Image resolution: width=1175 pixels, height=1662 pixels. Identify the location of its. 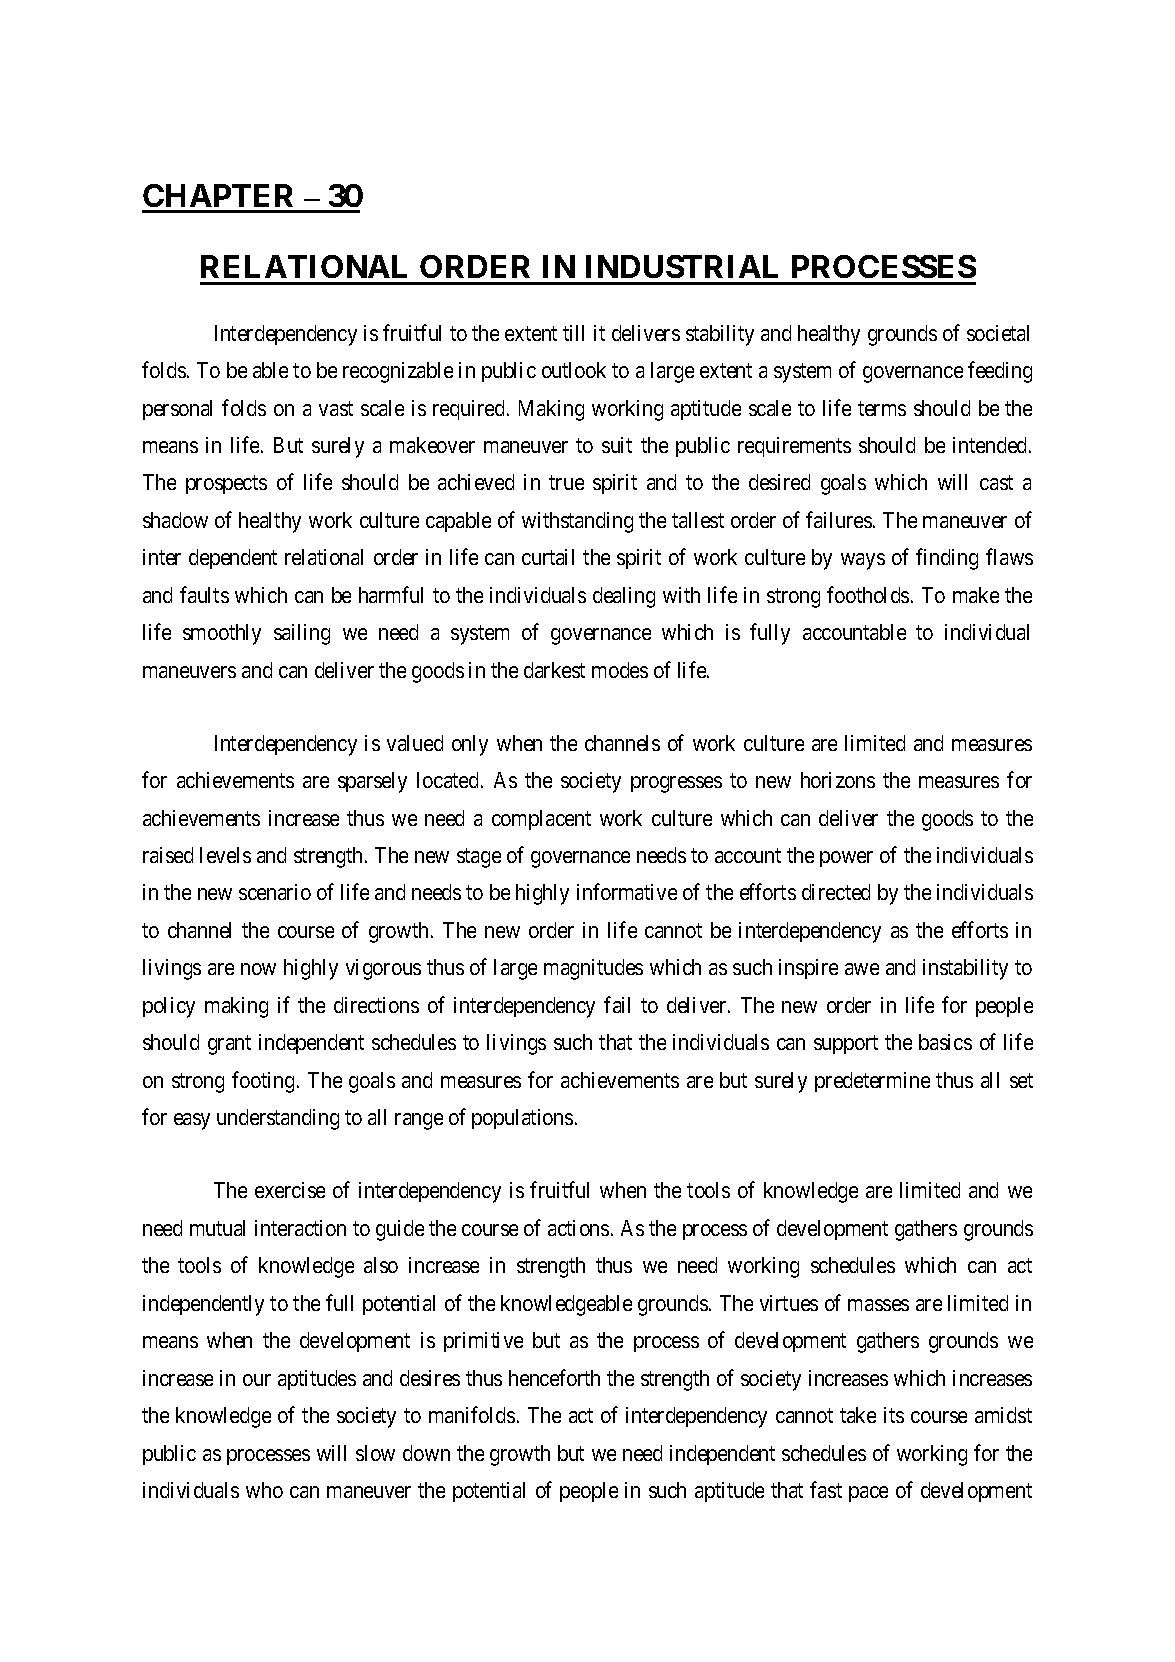
(894, 1415).
